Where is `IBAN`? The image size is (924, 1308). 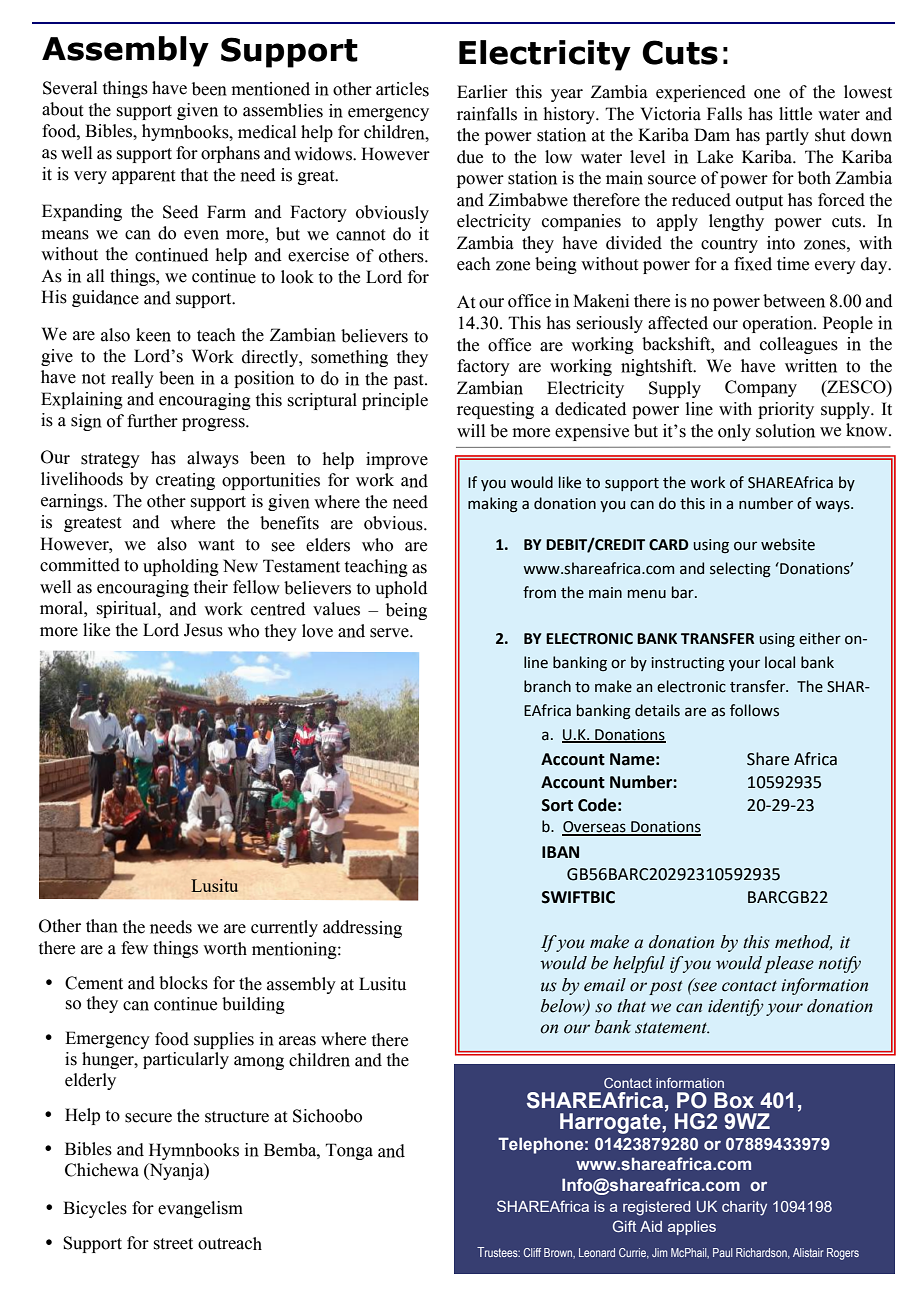
IBAN is located at coordinates (560, 852).
